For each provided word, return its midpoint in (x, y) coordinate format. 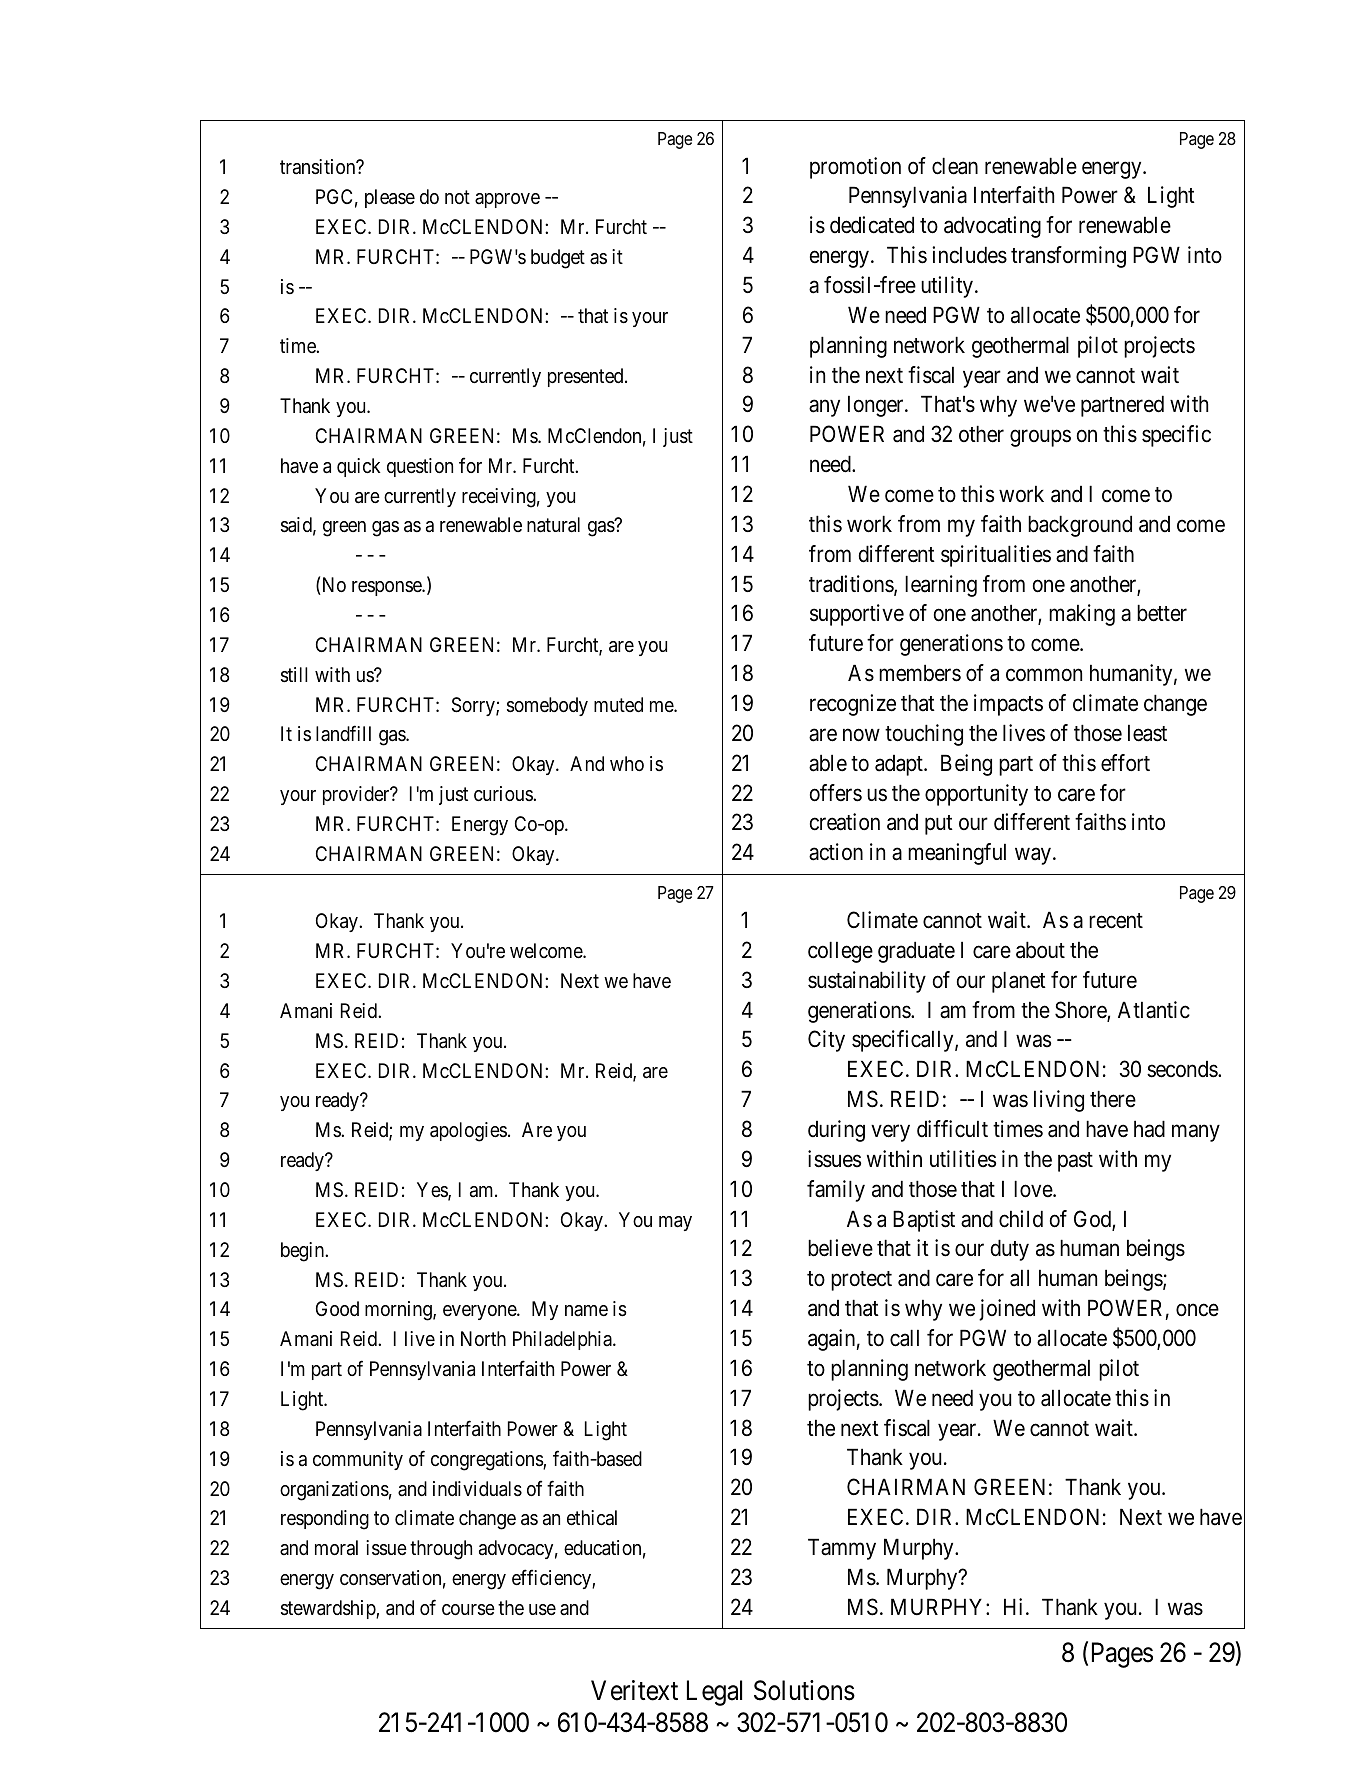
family (836, 1191)
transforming (1068, 257)
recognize (853, 705)
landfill (343, 733)
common (1044, 675)
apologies (468, 1132)
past (1075, 1162)
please (390, 198)
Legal (714, 1693)
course (468, 1610)
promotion (855, 168)
